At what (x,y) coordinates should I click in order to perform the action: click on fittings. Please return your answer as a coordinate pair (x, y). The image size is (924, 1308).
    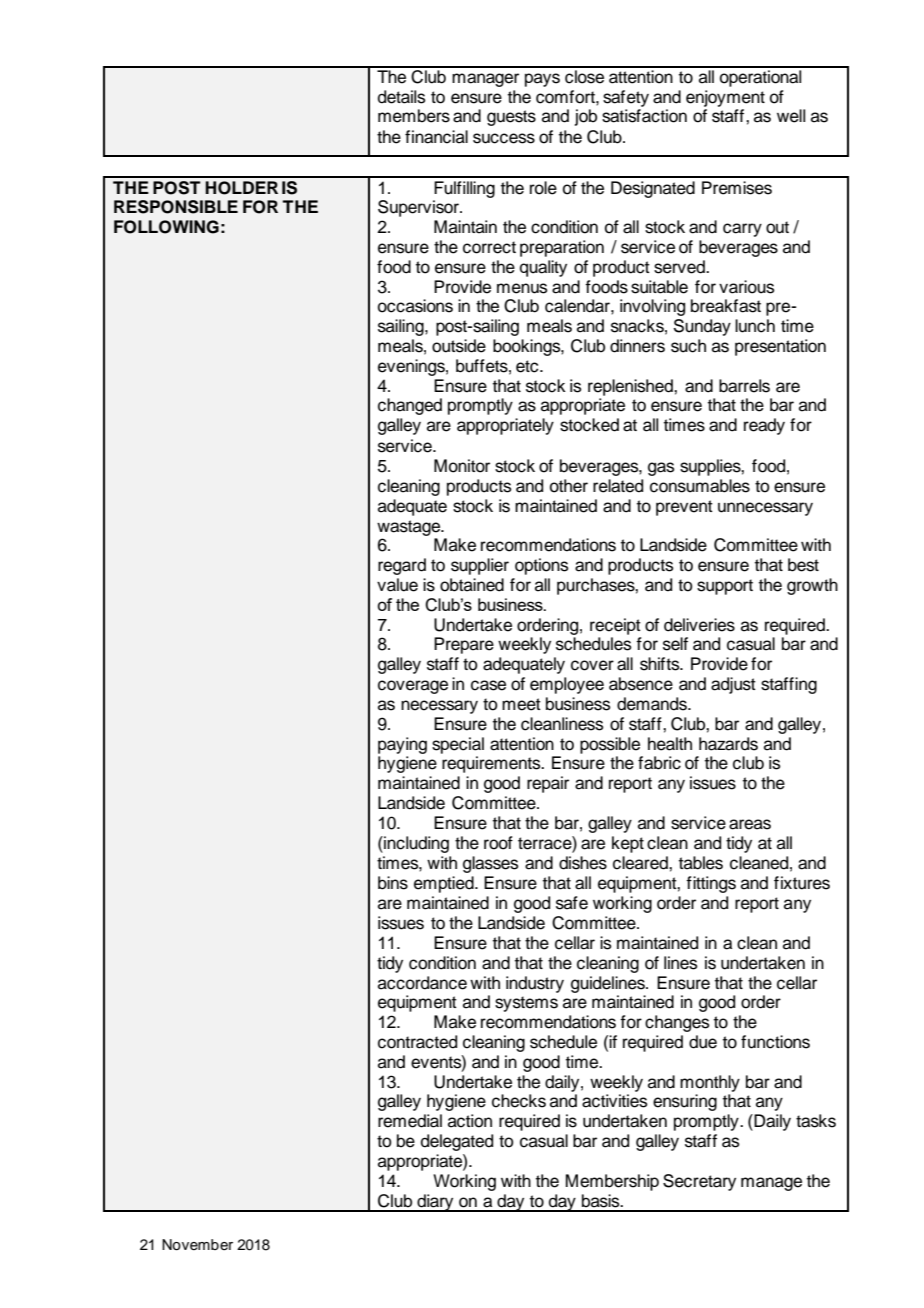
    Looking at the image, I should click on (711, 884).
